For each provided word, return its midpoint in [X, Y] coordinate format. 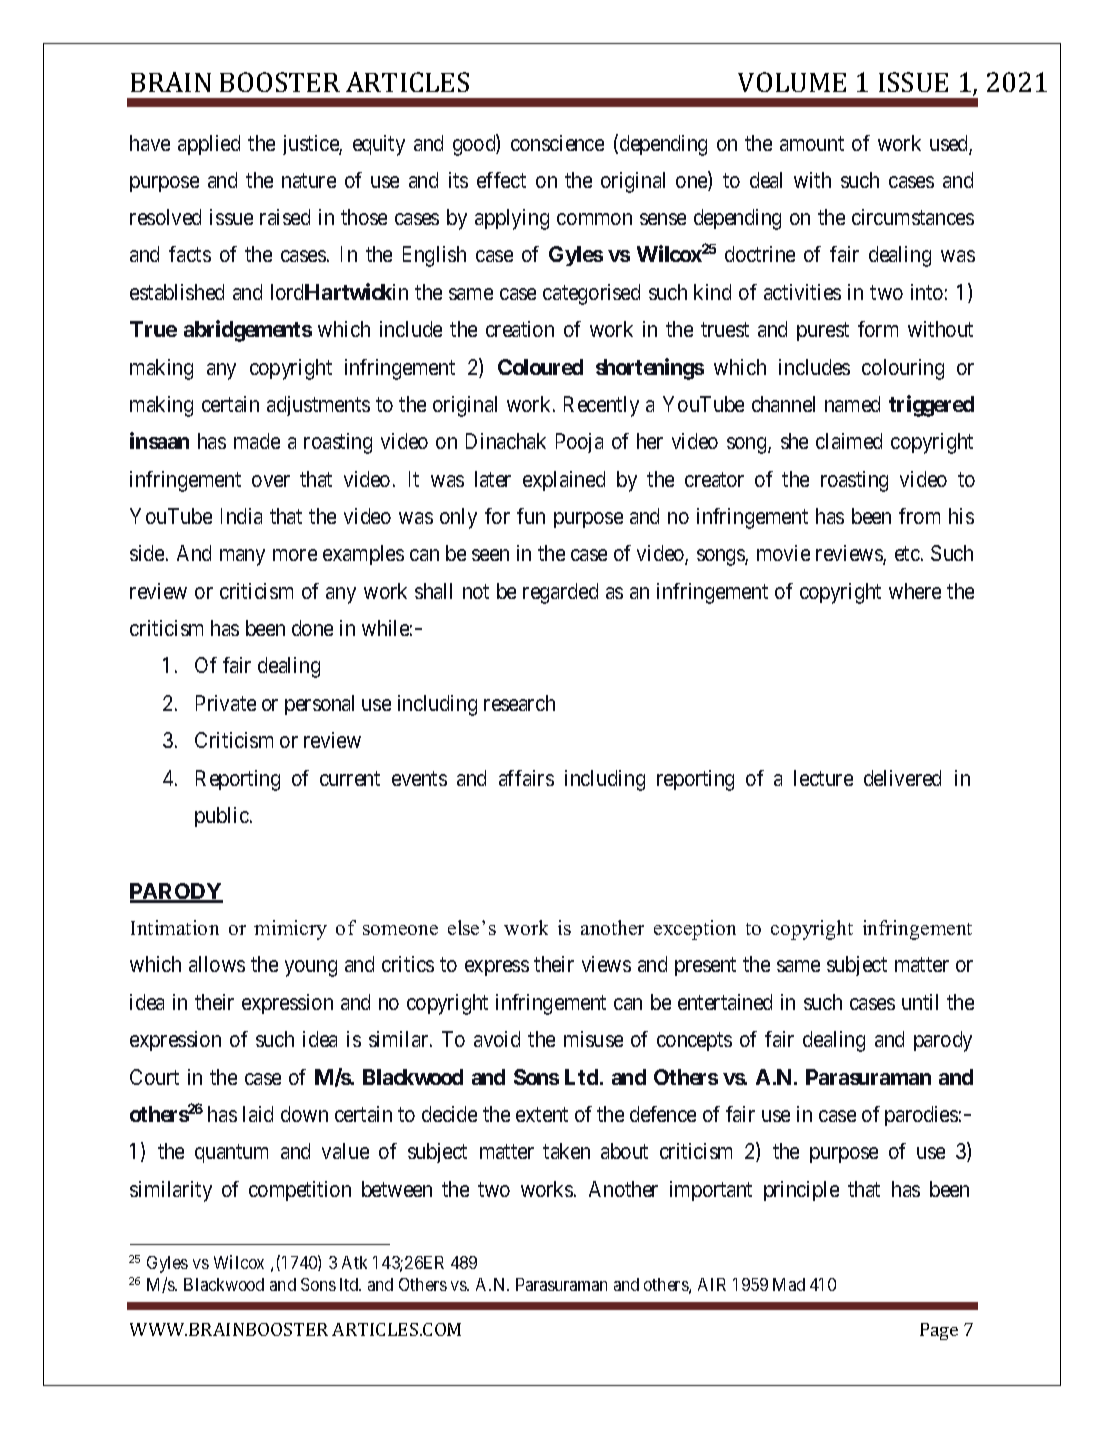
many [242, 557]
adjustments [318, 406]
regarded [560, 593]
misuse [593, 1039]
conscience [557, 143]
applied [209, 145]
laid [258, 1114]
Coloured [540, 367]
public [222, 817]
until [920, 1002]
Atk [354, 1262]
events [419, 778]
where [915, 591]
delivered [902, 778]
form [878, 329]
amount [812, 143]
